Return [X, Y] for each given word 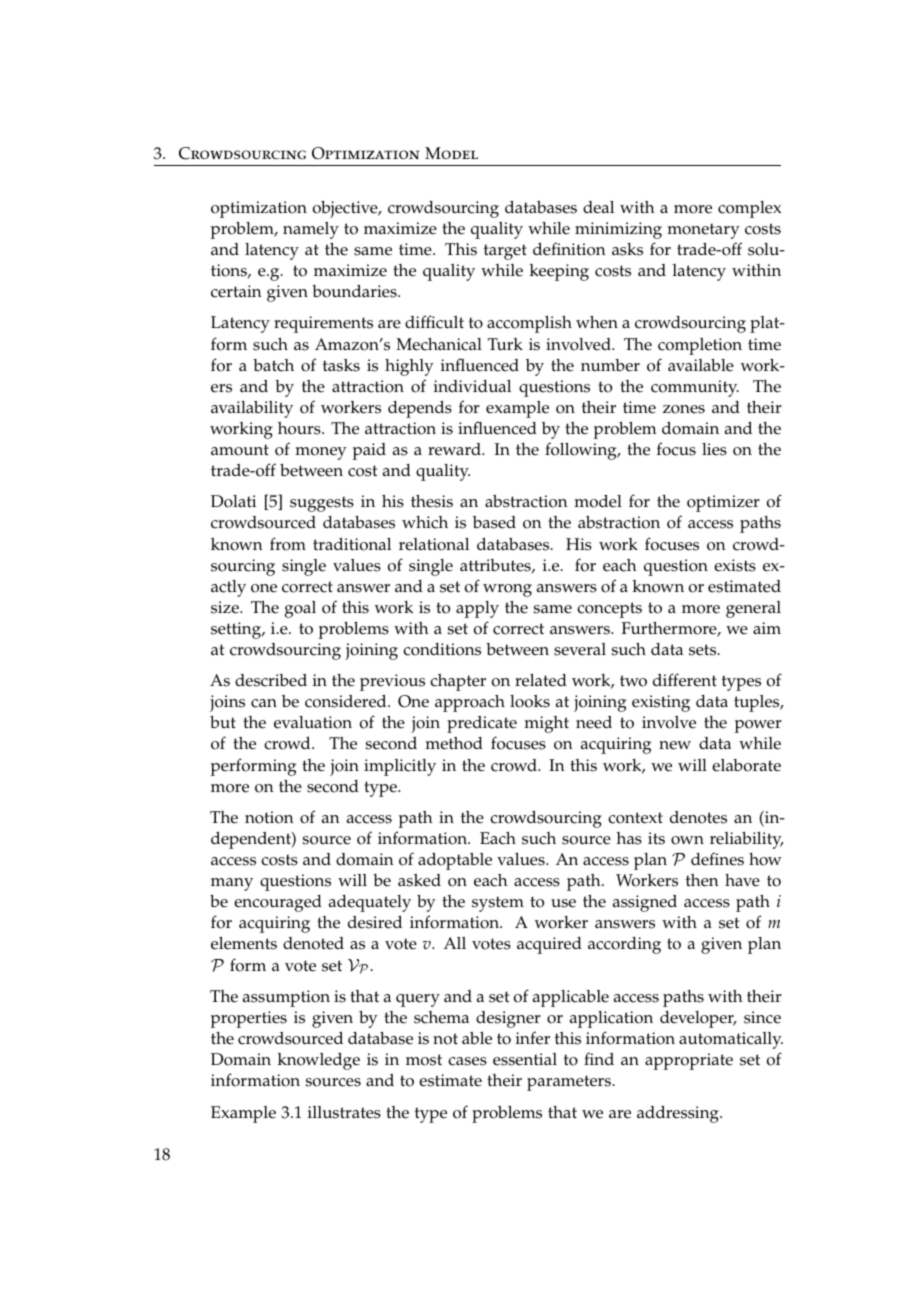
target [505, 252]
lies [714, 449]
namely [311, 230]
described [271, 680]
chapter [458, 682]
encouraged [278, 903]
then [702, 880]
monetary [703, 231]
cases [467, 1061]
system [498, 904]
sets [704, 650]
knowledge [319, 1061]
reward [455, 449]
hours [300, 428]
